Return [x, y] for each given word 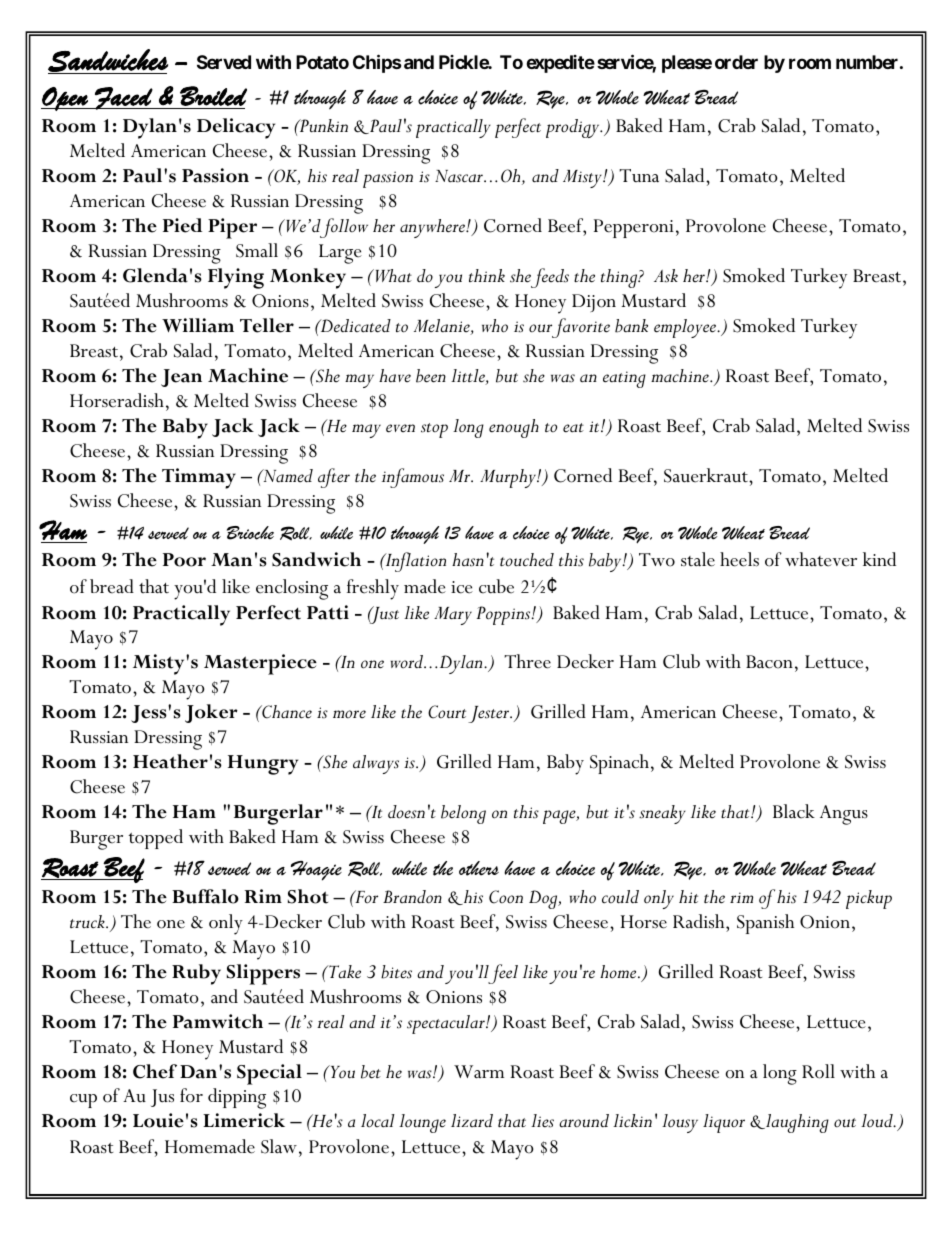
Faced [123, 98]
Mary [453, 616]
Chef [155, 1071]
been [431, 376]
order [736, 62]
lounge [422, 1123]
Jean [181, 378]
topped [155, 839]
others [479, 868]
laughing [796, 1123]
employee [686, 328]
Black [794, 811]
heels [739, 559]
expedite [560, 64]
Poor [184, 560]
